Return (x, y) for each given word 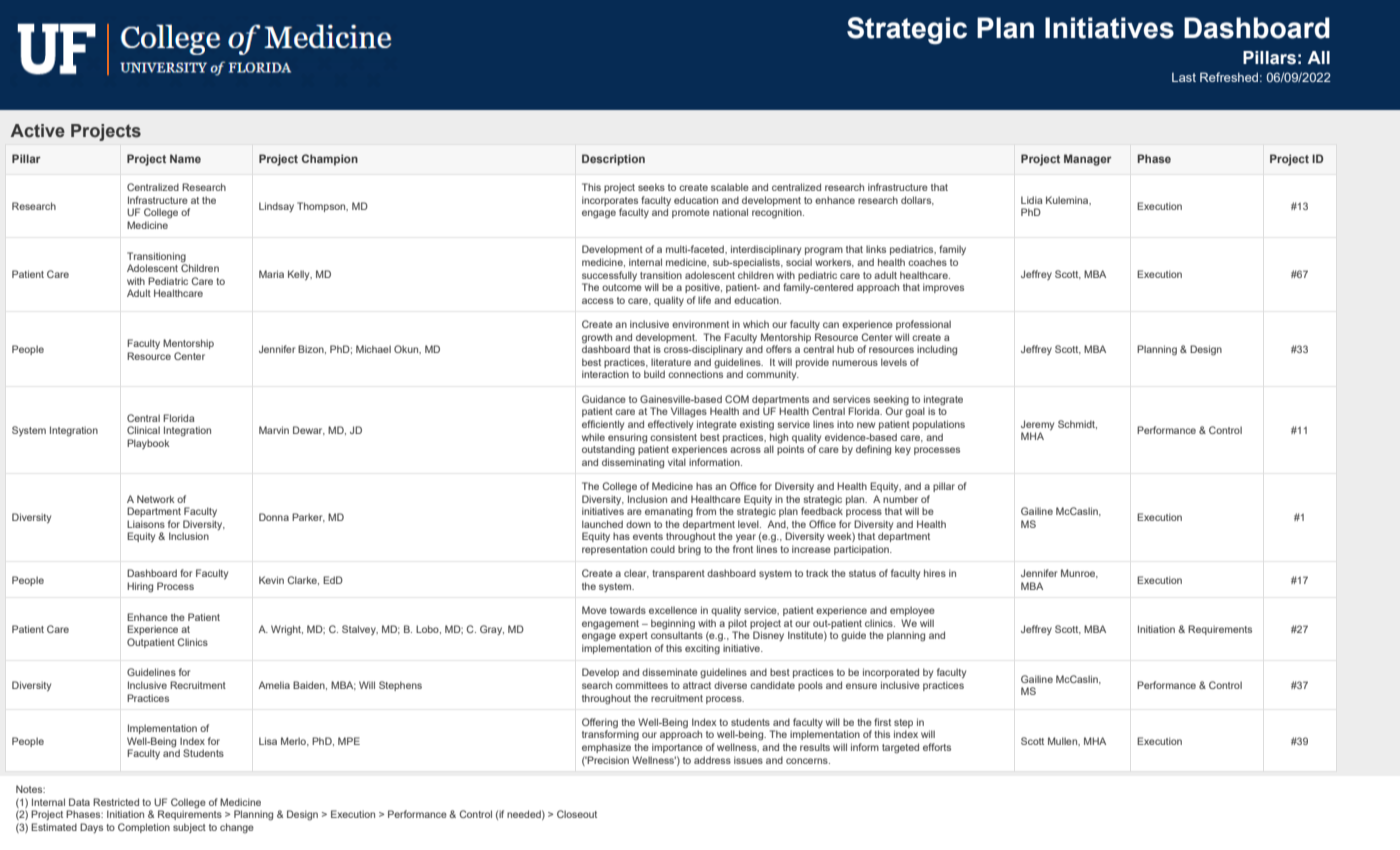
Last (1184, 77)
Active (38, 131)
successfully (609, 276)
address (712, 760)
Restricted (116, 802)
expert (633, 636)
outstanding (608, 450)
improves (943, 288)
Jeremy (1037, 425)
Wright (287, 630)
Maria (271, 274)
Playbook (148, 444)
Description (613, 160)
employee (912, 611)
